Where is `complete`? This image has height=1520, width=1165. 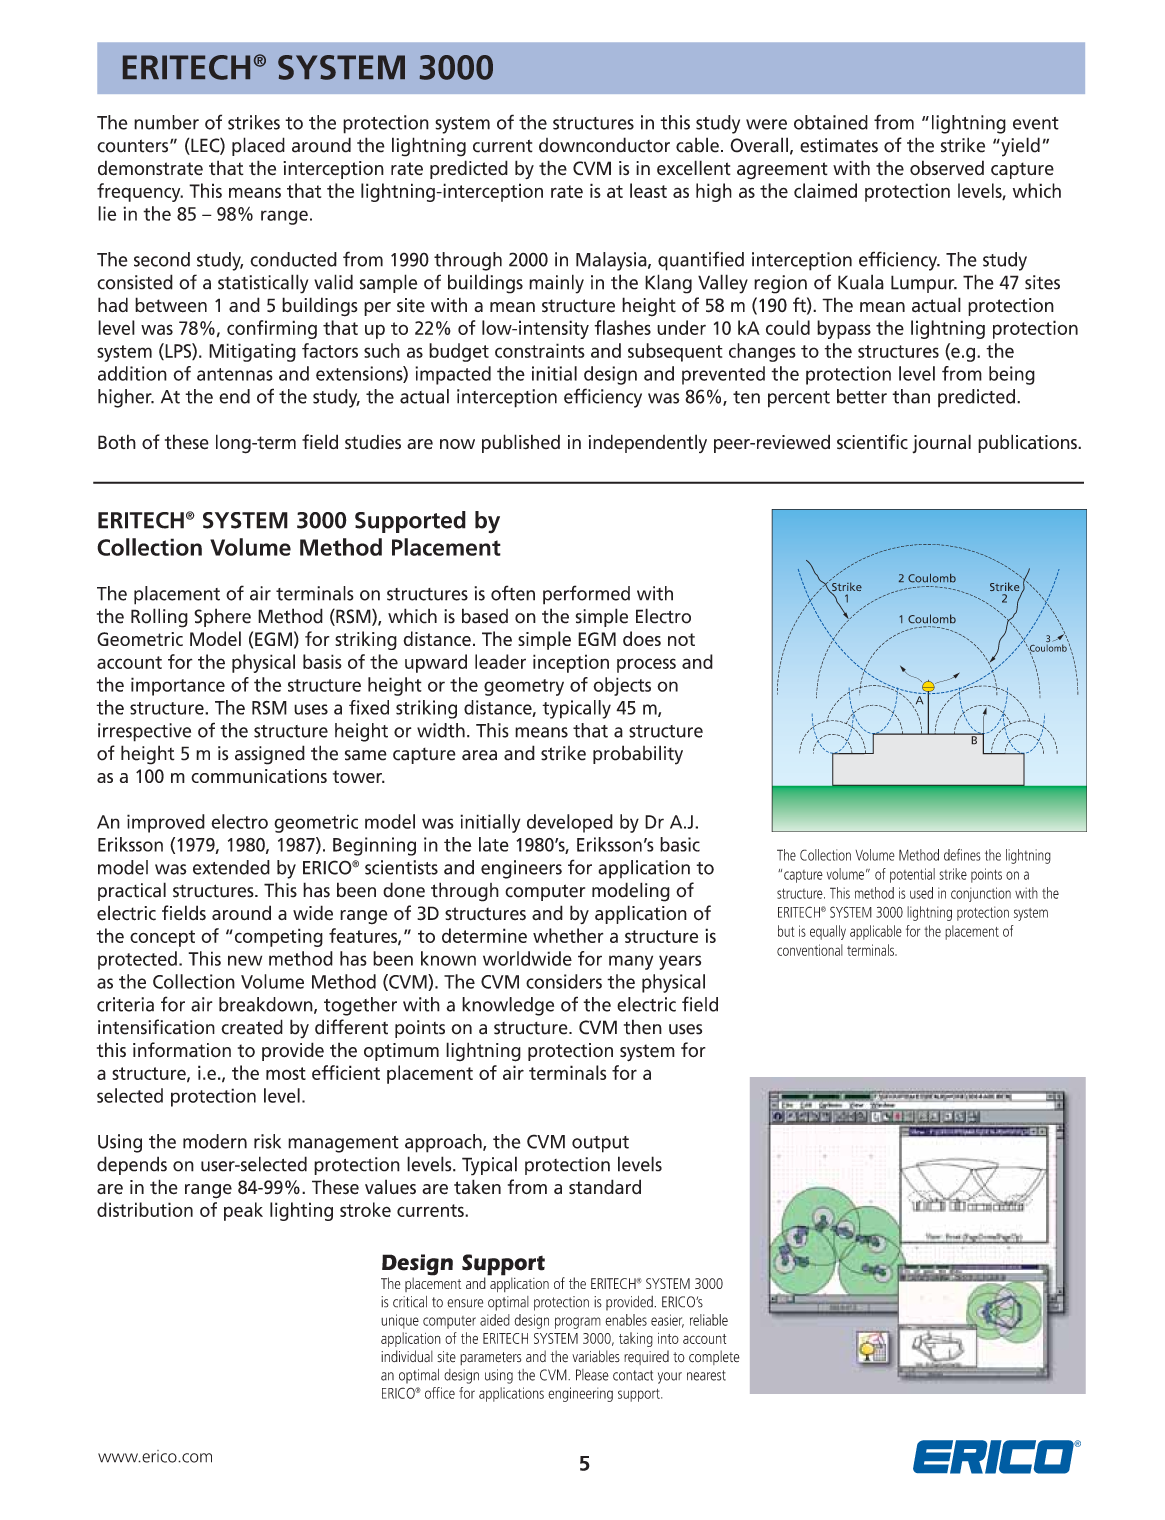 complete is located at coordinates (714, 1357).
